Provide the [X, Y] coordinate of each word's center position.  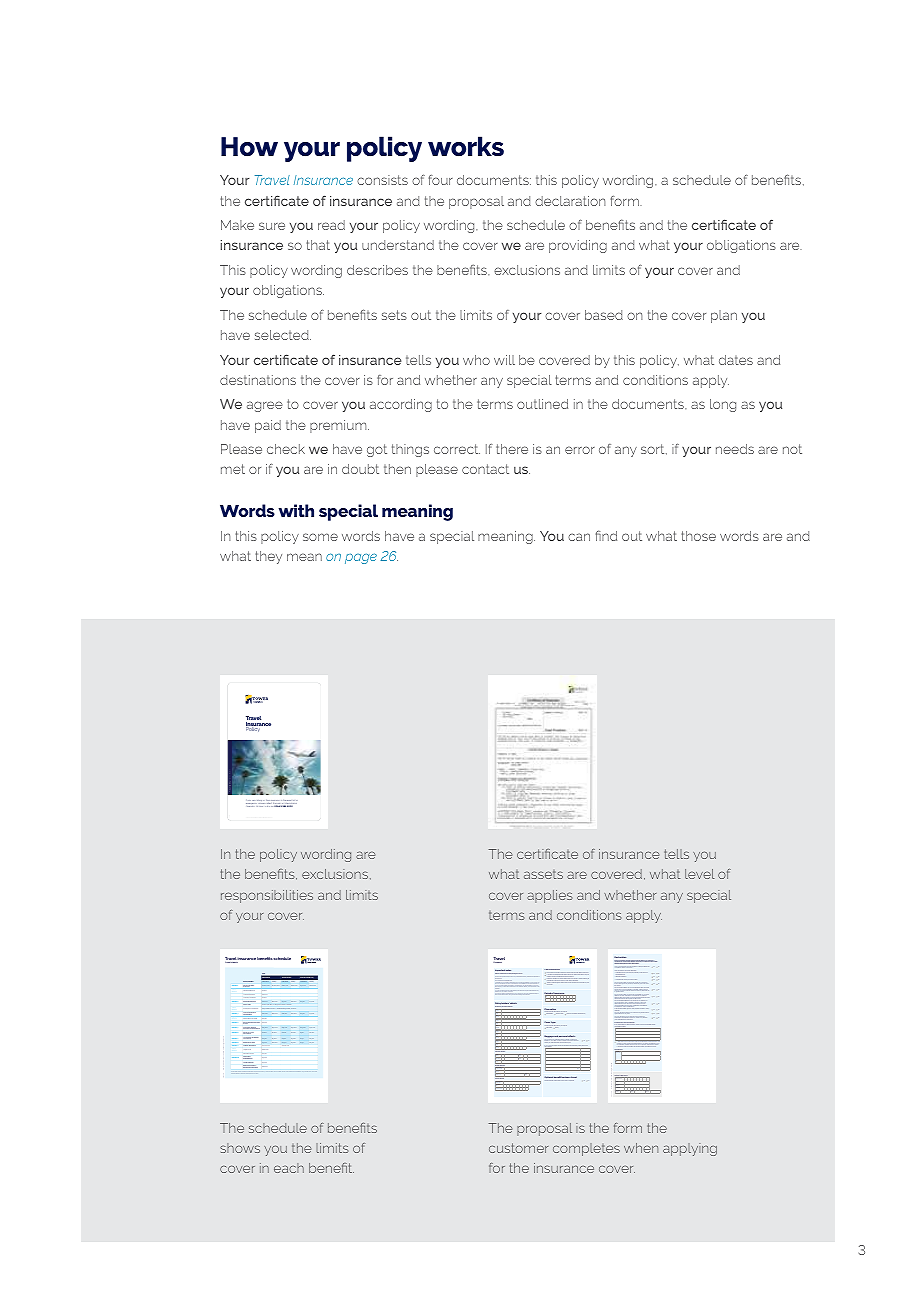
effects [571, 1036]
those [698, 536]
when [641, 1148]
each [289, 1168]
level [700, 874]
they [268, 557]
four [441, 180]
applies [550, 896]
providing [578, 246]
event [289, 802]
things [410, 450]
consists [382, 180]
